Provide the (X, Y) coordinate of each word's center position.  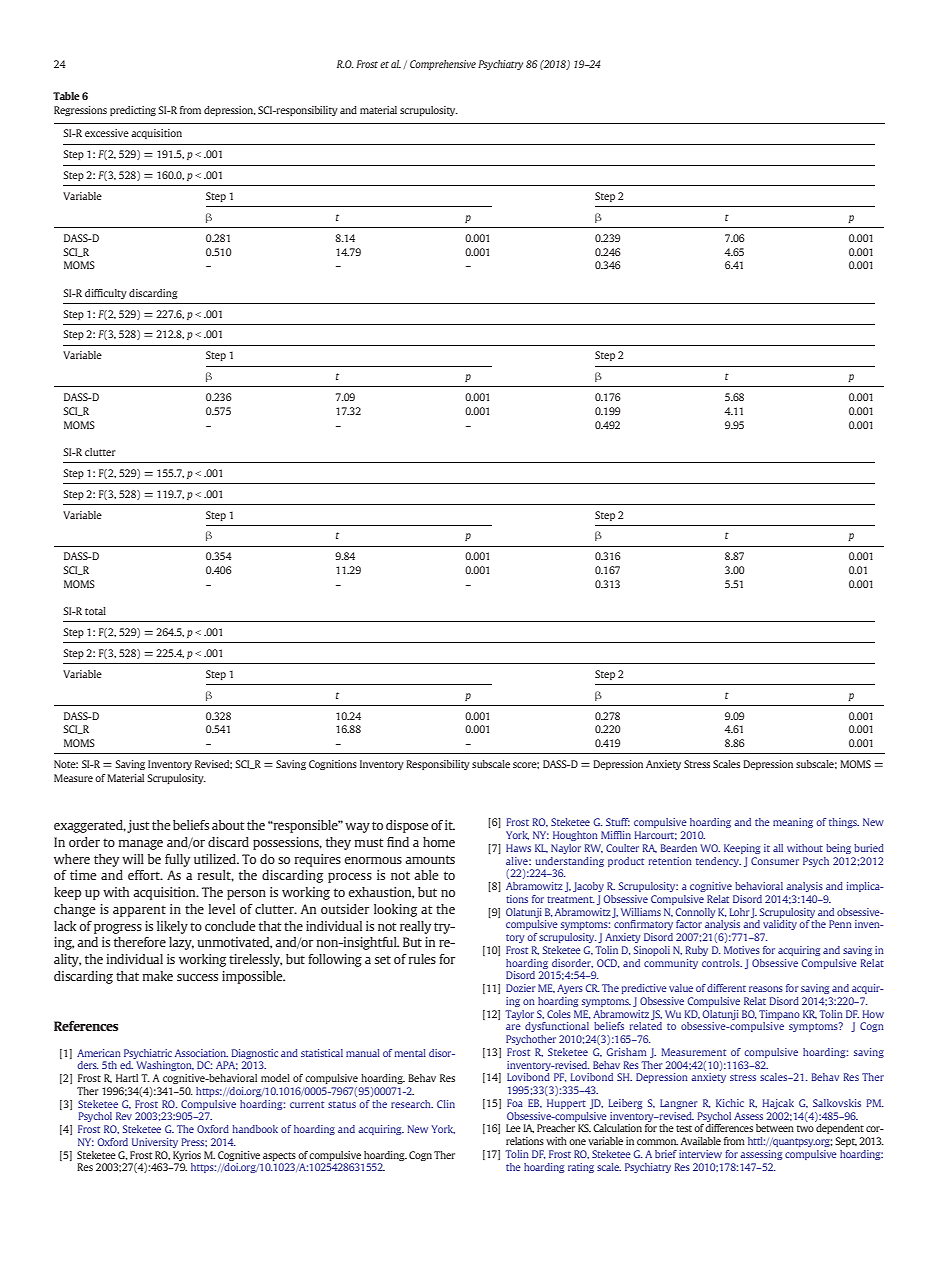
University (155, 1143)
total (95, 611)
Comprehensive (443, 65)
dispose (407, 826)
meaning (793, 823)
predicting (133, 111)
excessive (107, 133)
